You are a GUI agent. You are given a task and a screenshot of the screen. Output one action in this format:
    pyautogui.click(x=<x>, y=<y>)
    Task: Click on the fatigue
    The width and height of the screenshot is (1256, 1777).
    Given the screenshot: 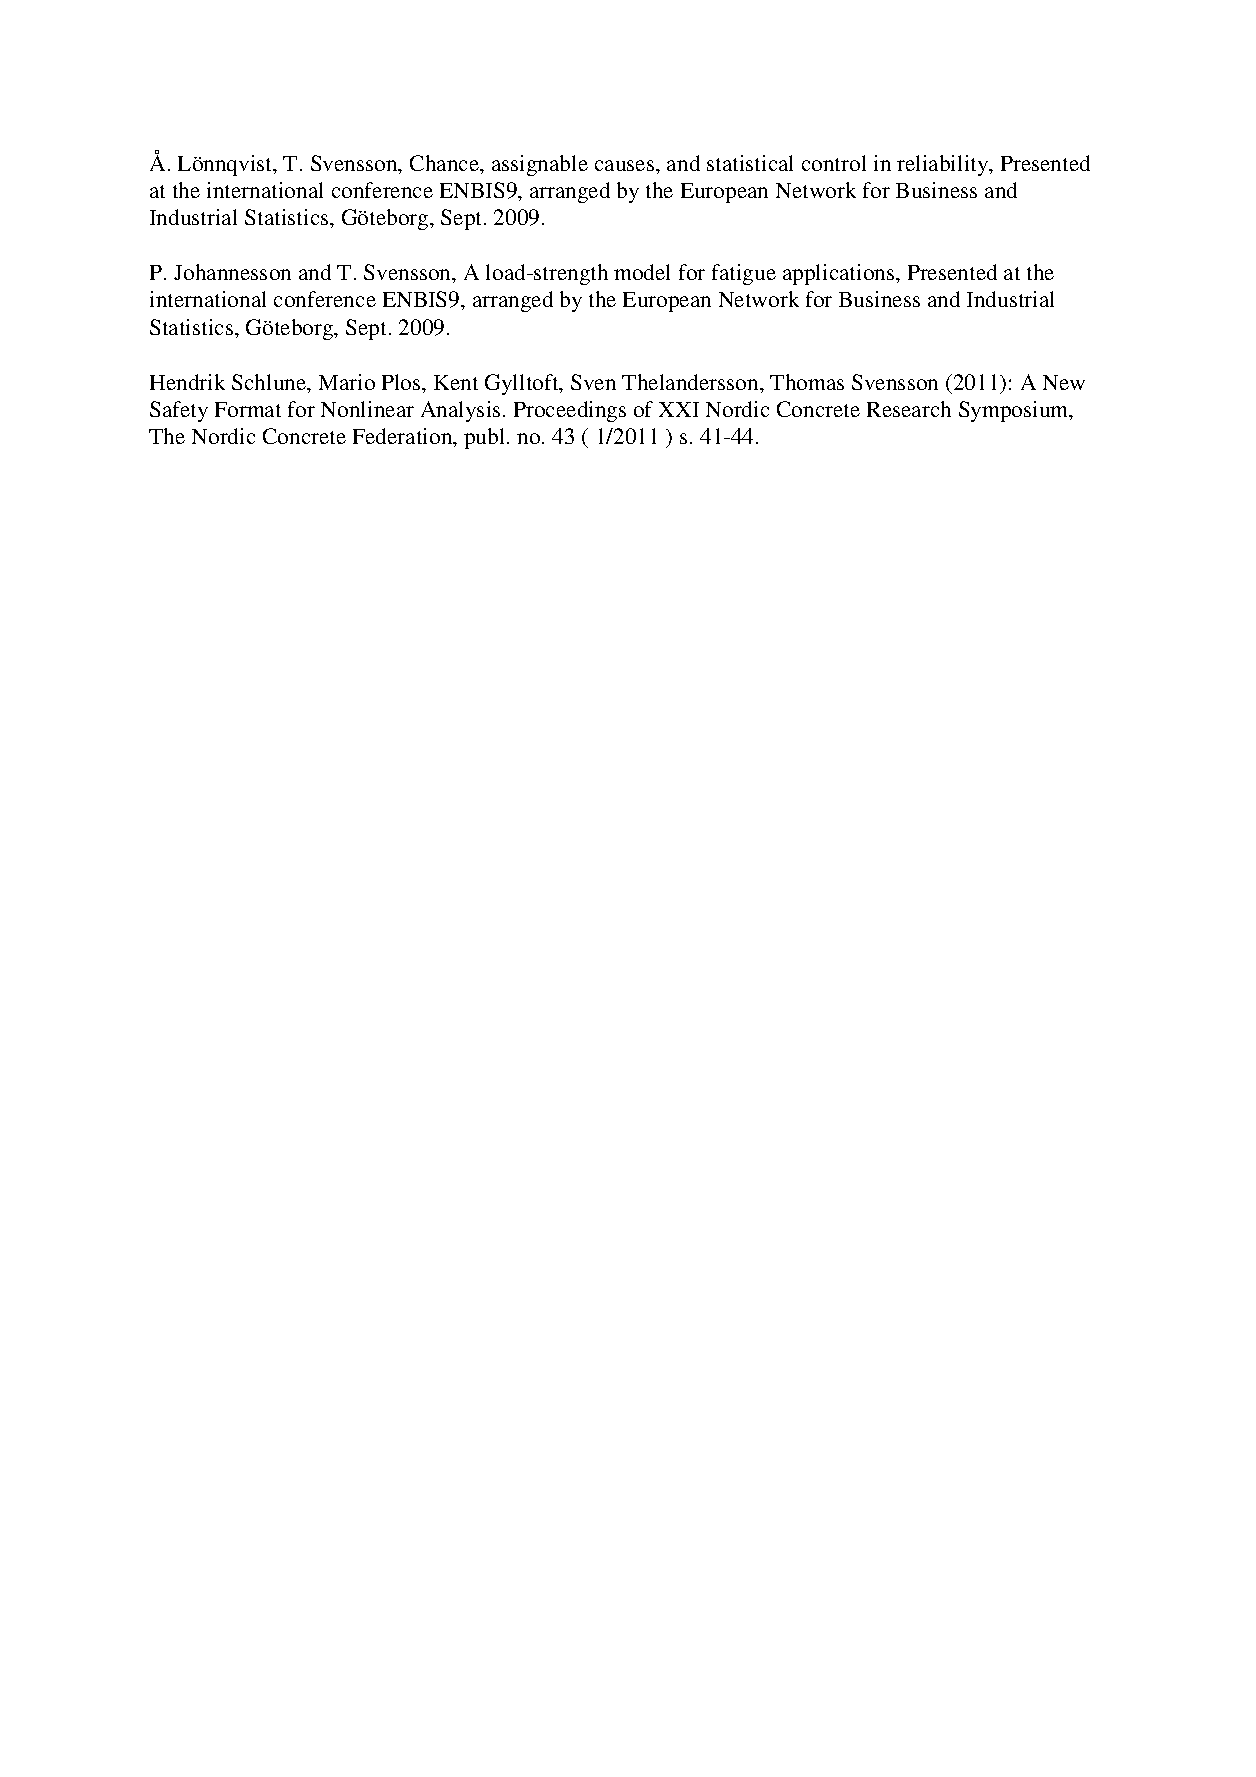 What is the action you would take?
    pyautogui.click(x=744, y=274)
